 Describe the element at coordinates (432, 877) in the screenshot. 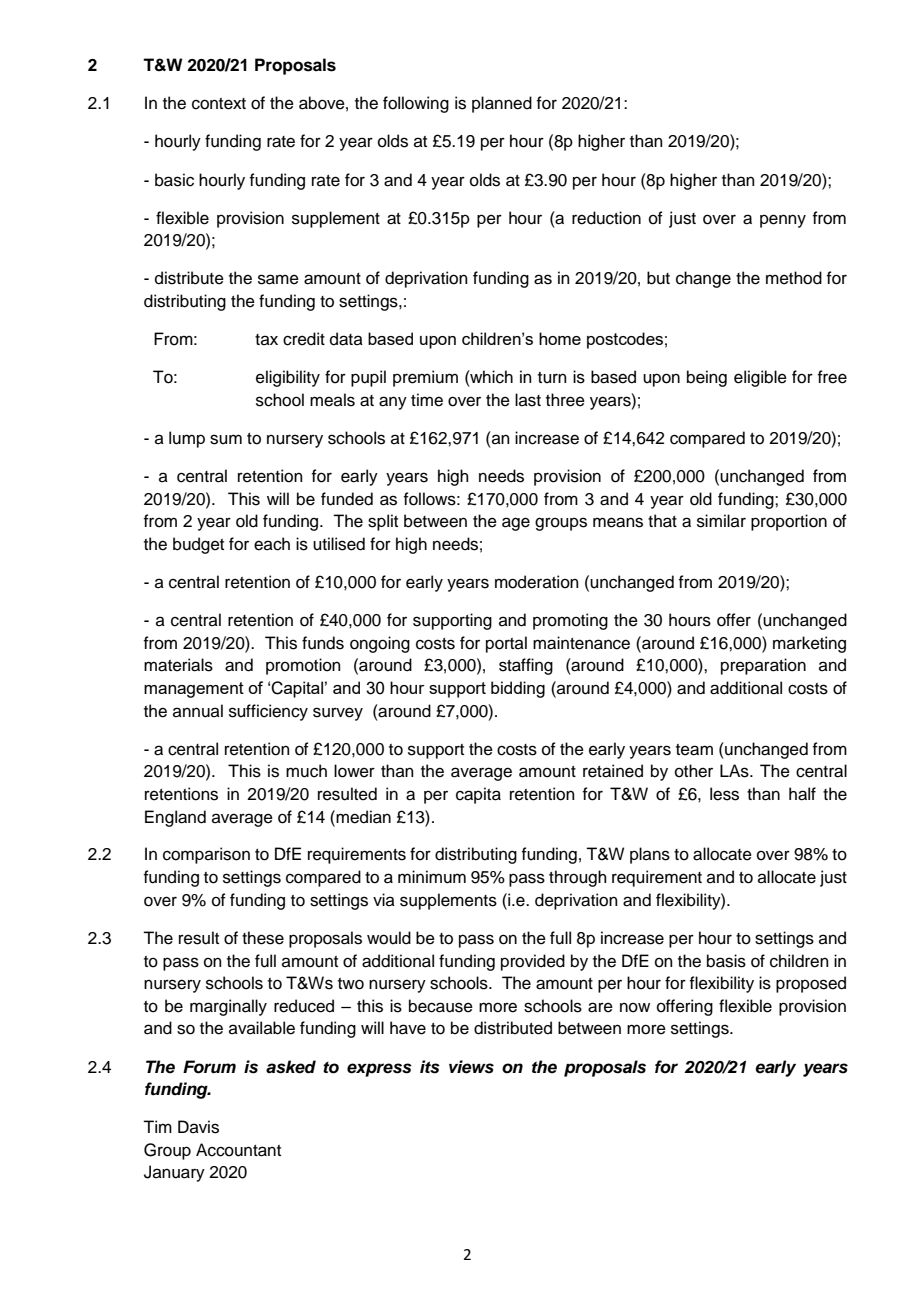

I see `minimum` at that location.
